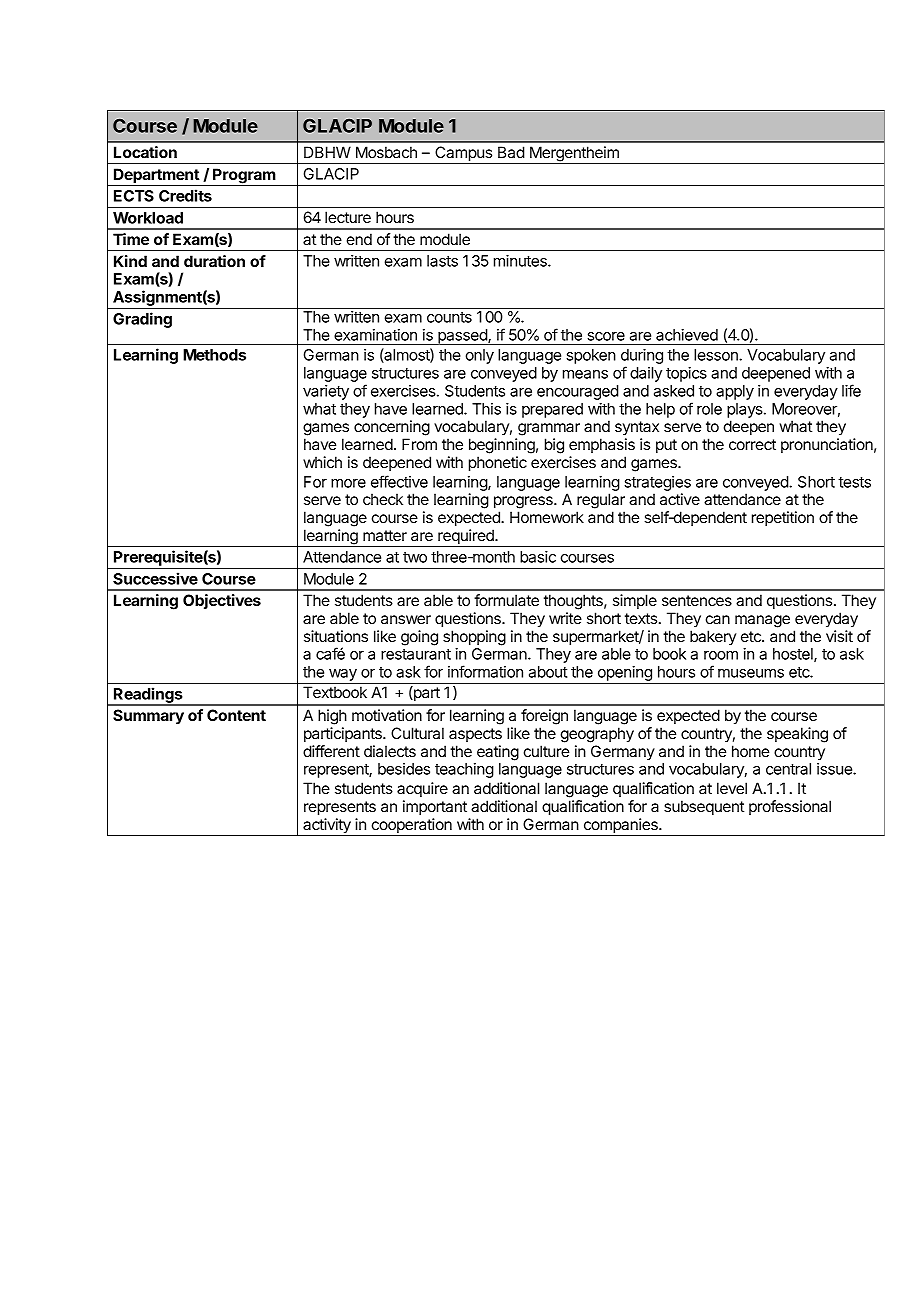  Describe the element at coordinates (449, 317) in the screenshot. I see `counts` at that location.
